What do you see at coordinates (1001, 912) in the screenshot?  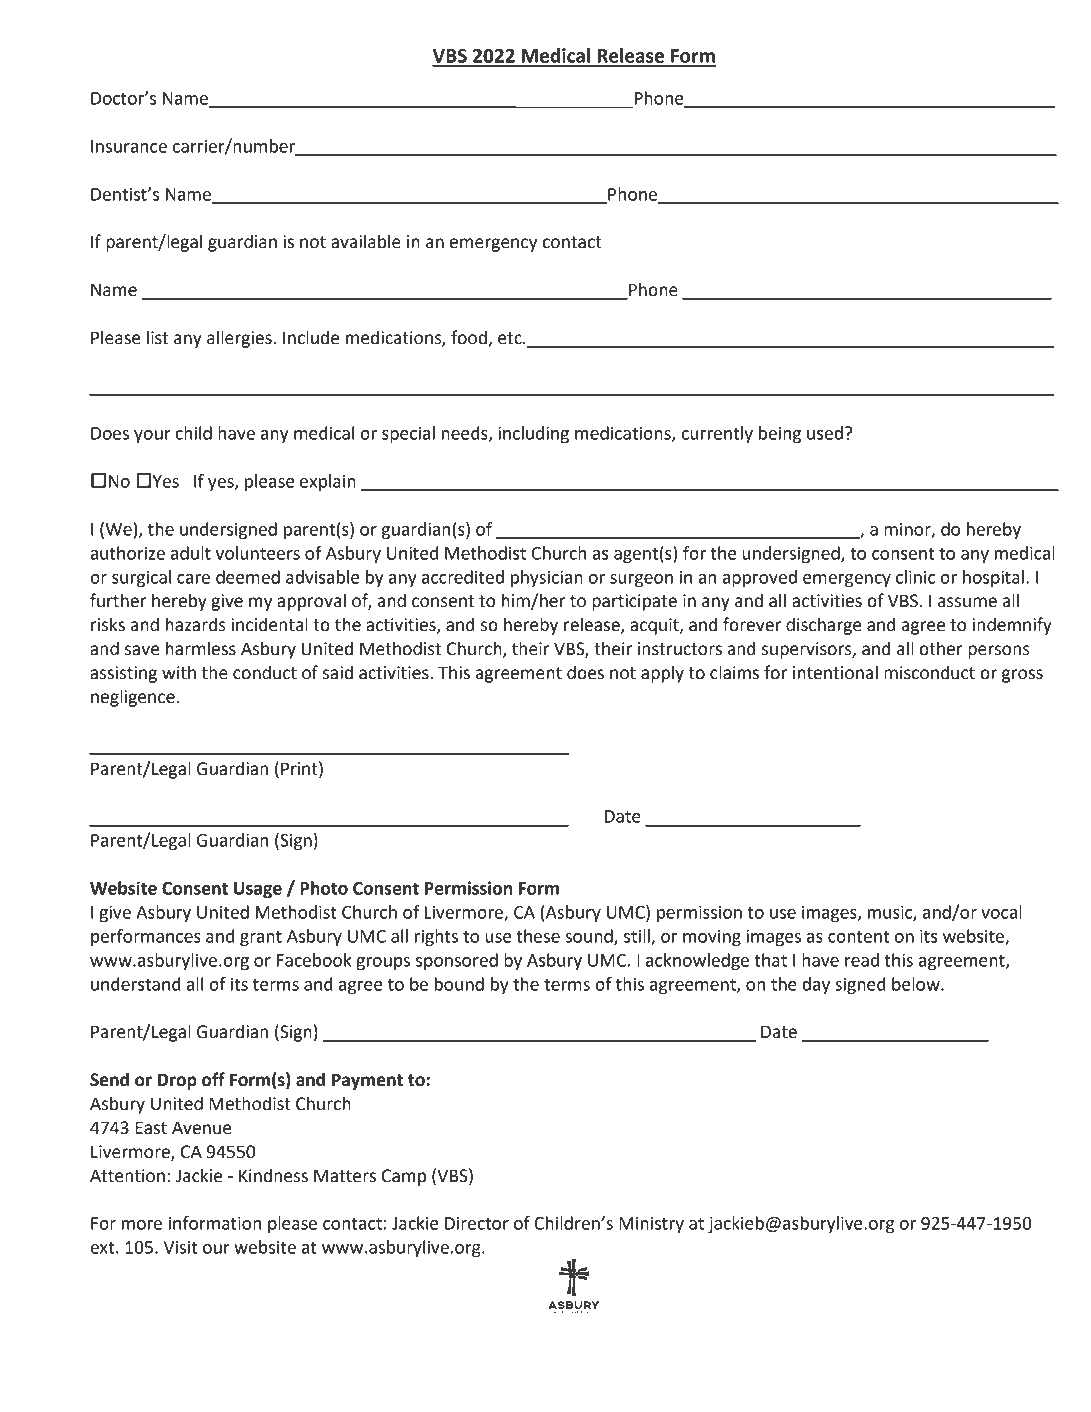 I see `vocal` at bounding box center [1001, 912].
